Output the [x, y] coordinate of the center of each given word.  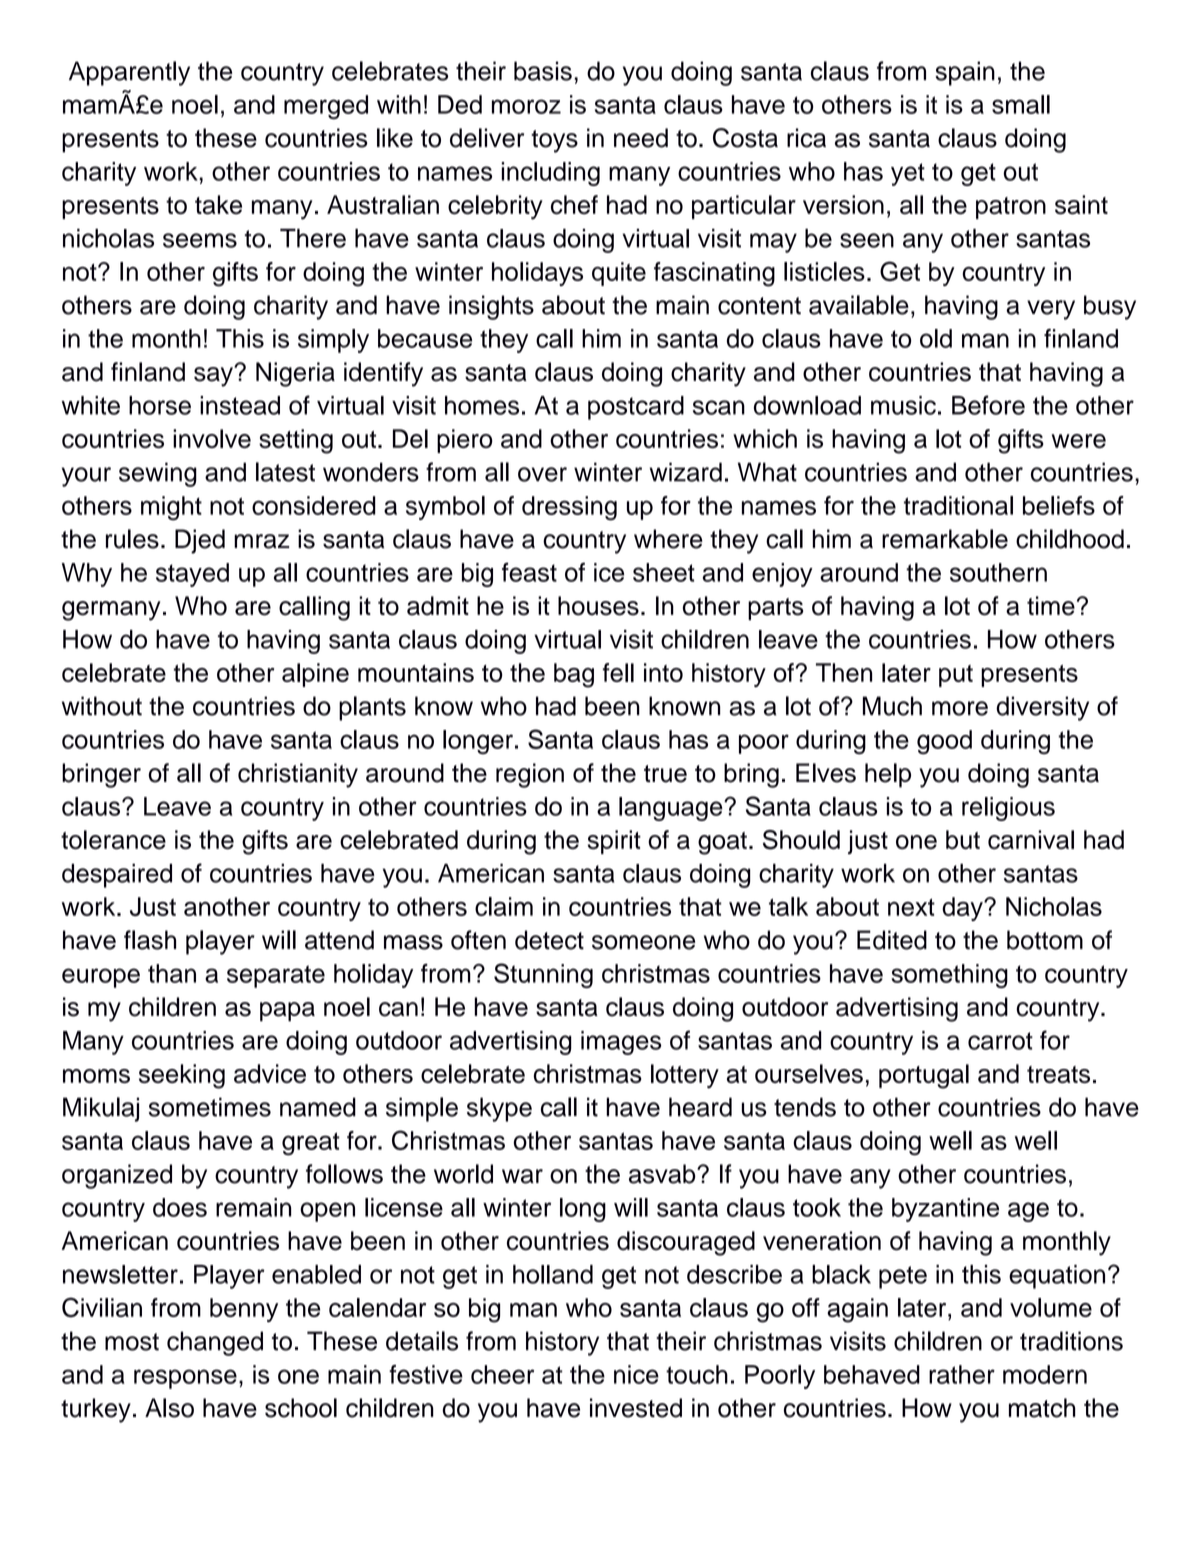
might [171, 508]
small [1021, 104]
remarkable [945, 539]
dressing [569, 508]
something [949, 976]
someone [643, 942]
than [172, 973]
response [185, 1379]
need [641, 138]
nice [636, 1374]
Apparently [129, 73]
